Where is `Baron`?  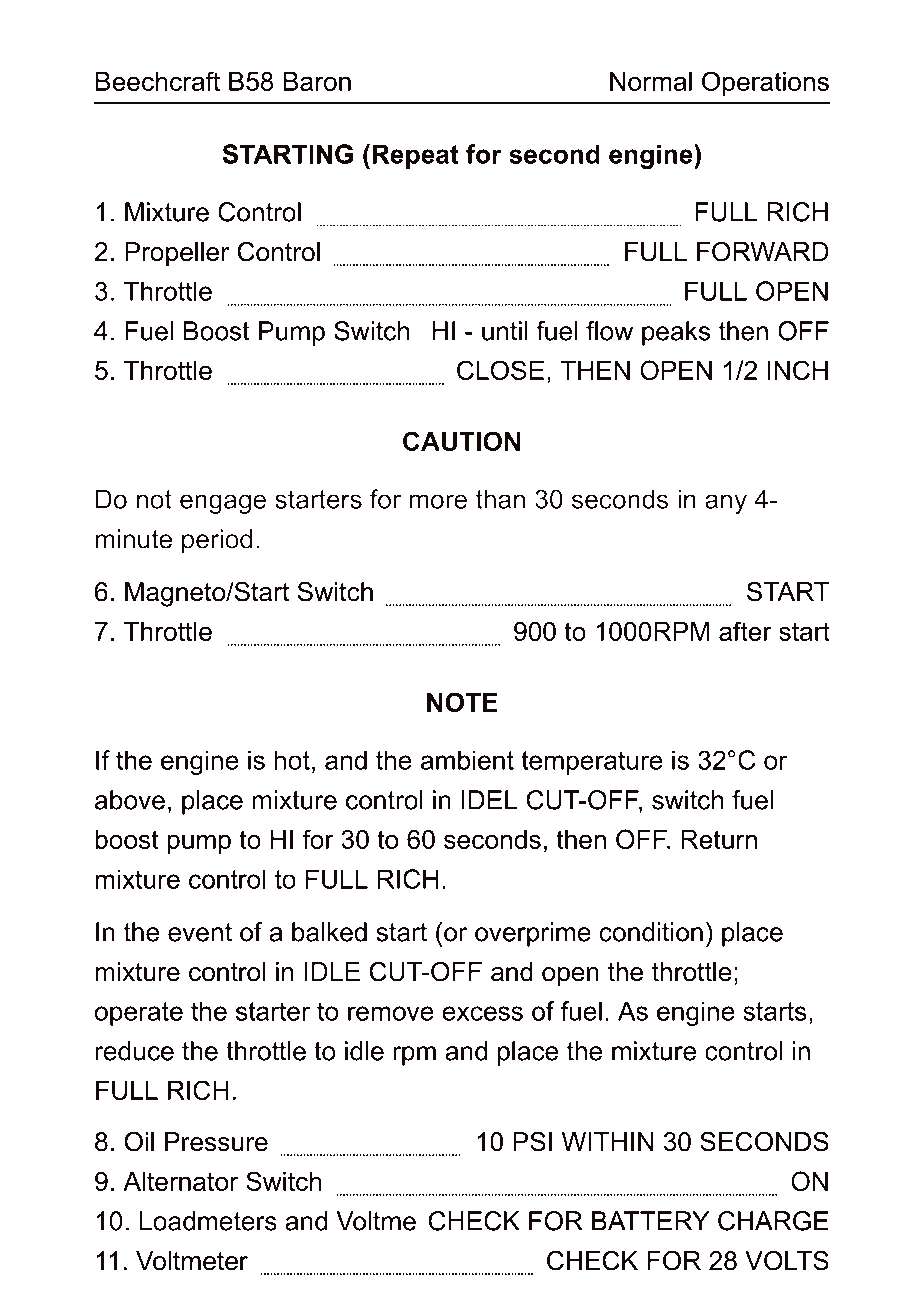
Baron is located at coordinates (317, 81).
